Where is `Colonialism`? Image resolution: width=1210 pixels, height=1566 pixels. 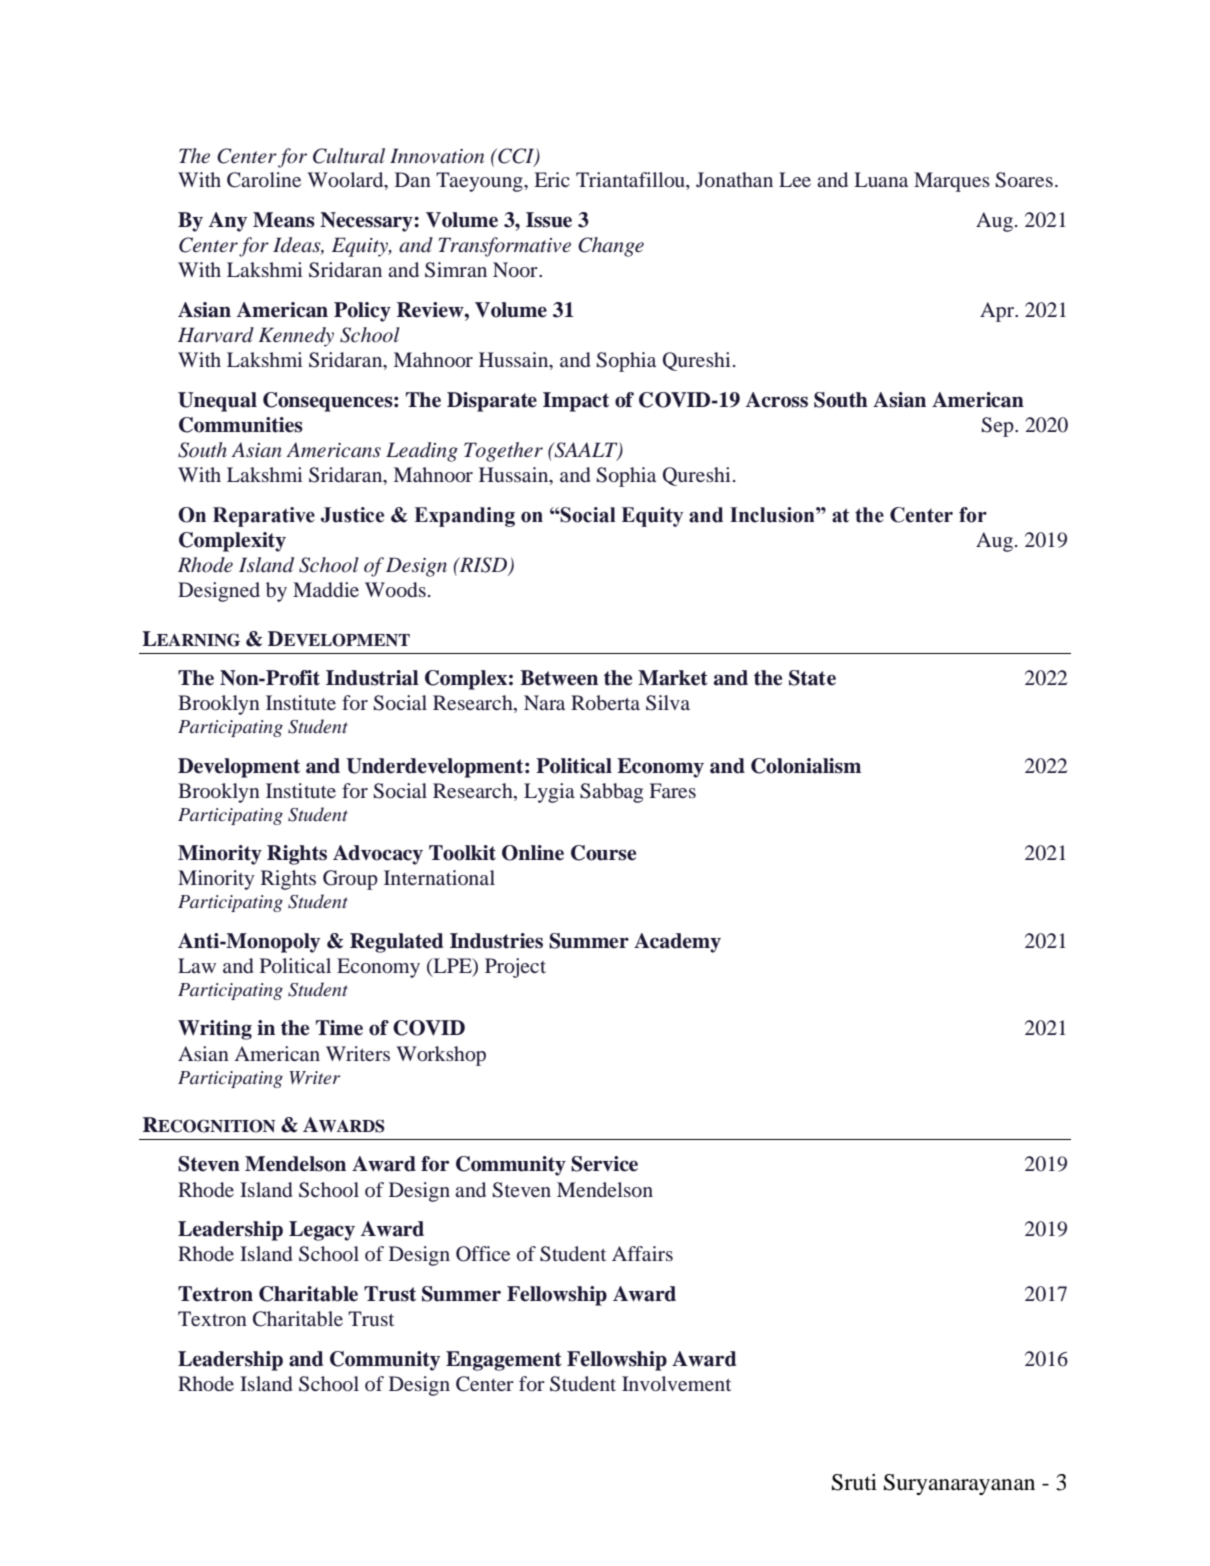 Colonialism is located at coordinates (806, 766).
